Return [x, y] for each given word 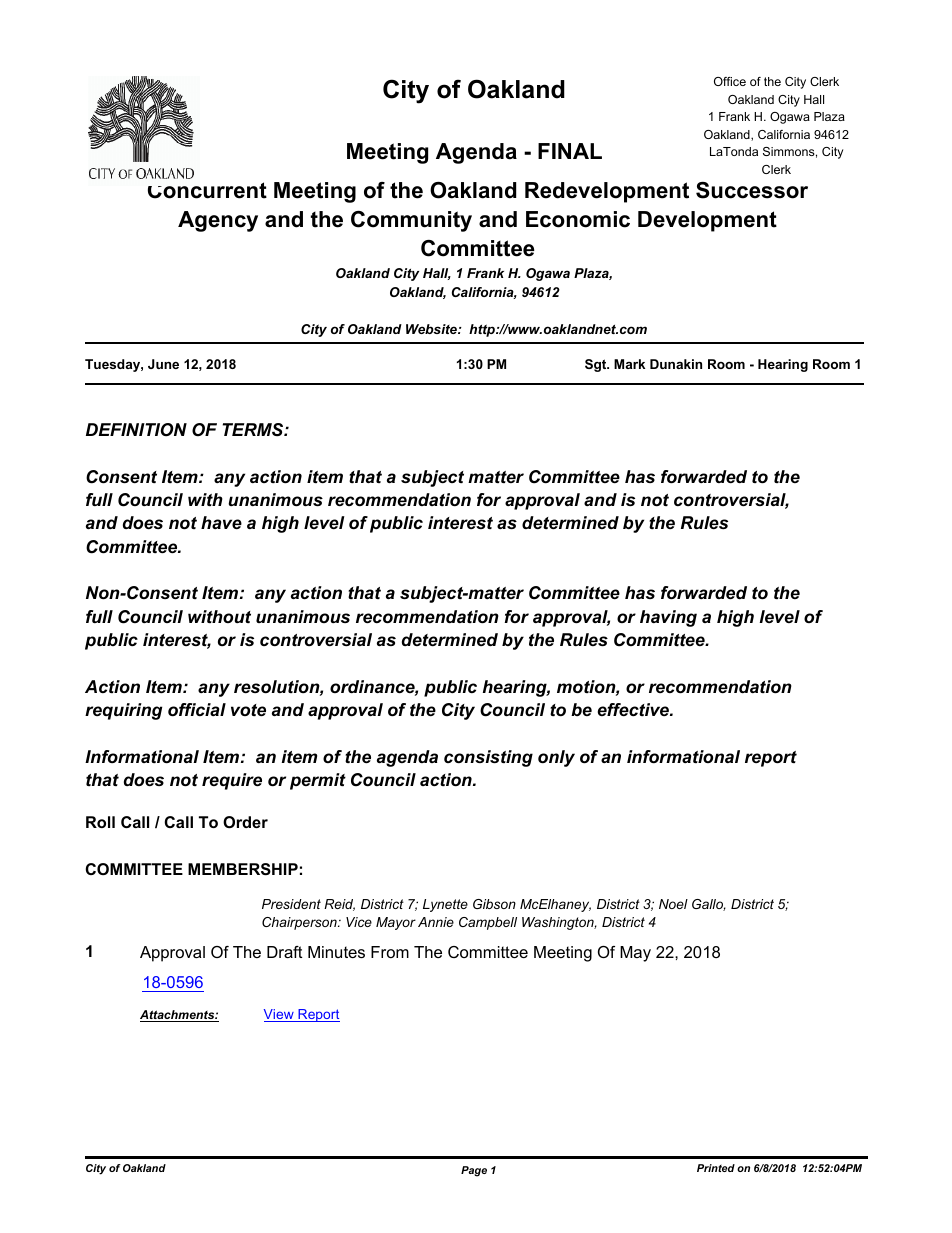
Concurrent [207, 190]
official [197, 710]
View [280, 1015]
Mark [629, 364]
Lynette [445, 905]
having [668, 618]
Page [474, 1171]
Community [411, 221]
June [163, 364]
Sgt [597, 365]
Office [730, 81]
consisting [488, 758]
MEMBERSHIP [243, 869]
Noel [673, 904]
